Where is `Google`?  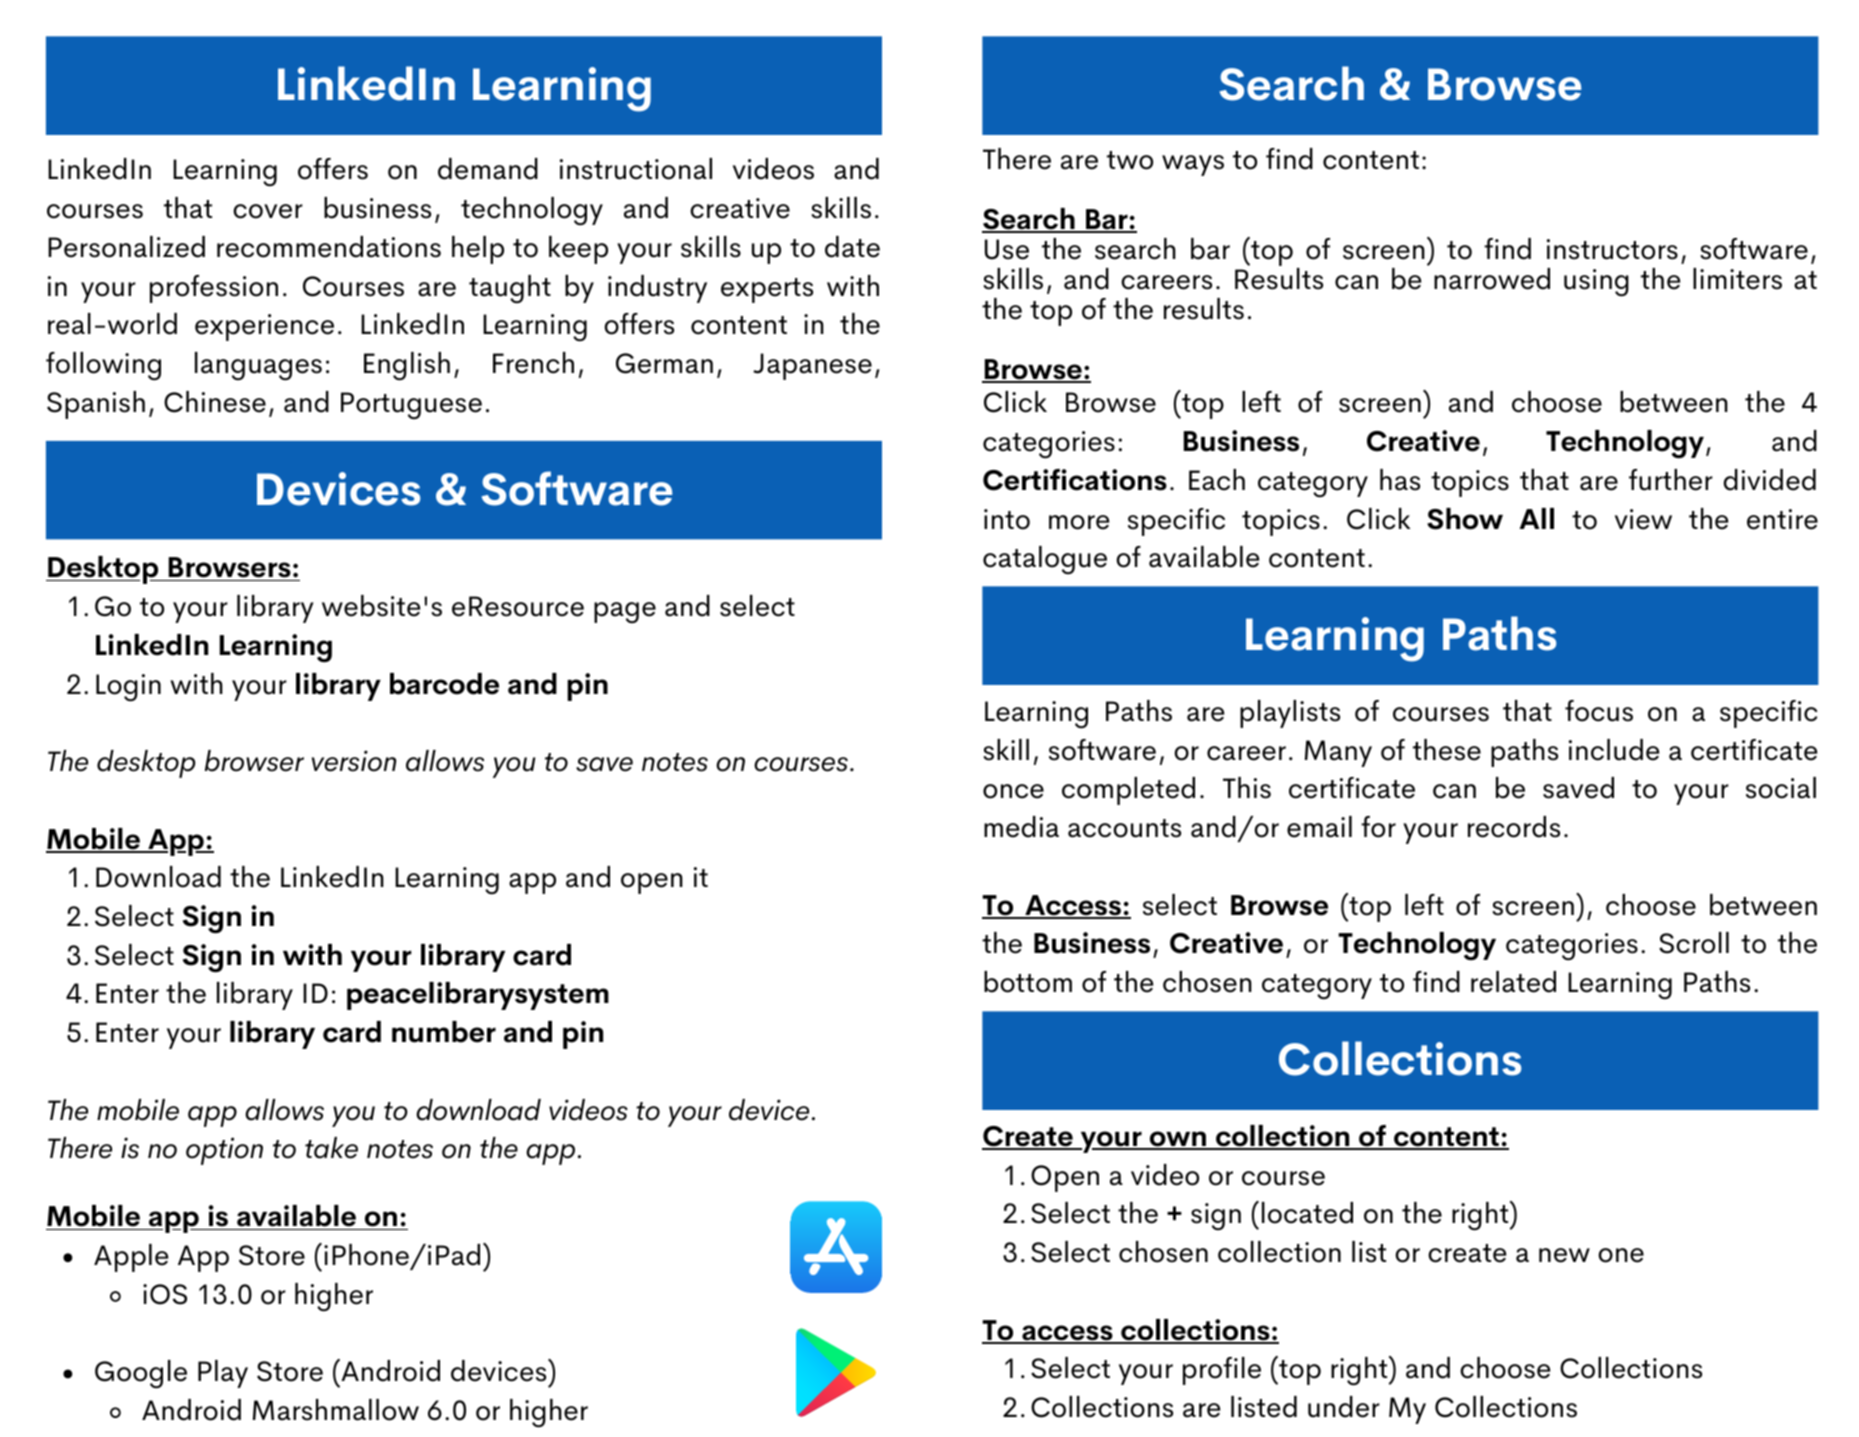 Google is located at coordinates (141, 1374).
